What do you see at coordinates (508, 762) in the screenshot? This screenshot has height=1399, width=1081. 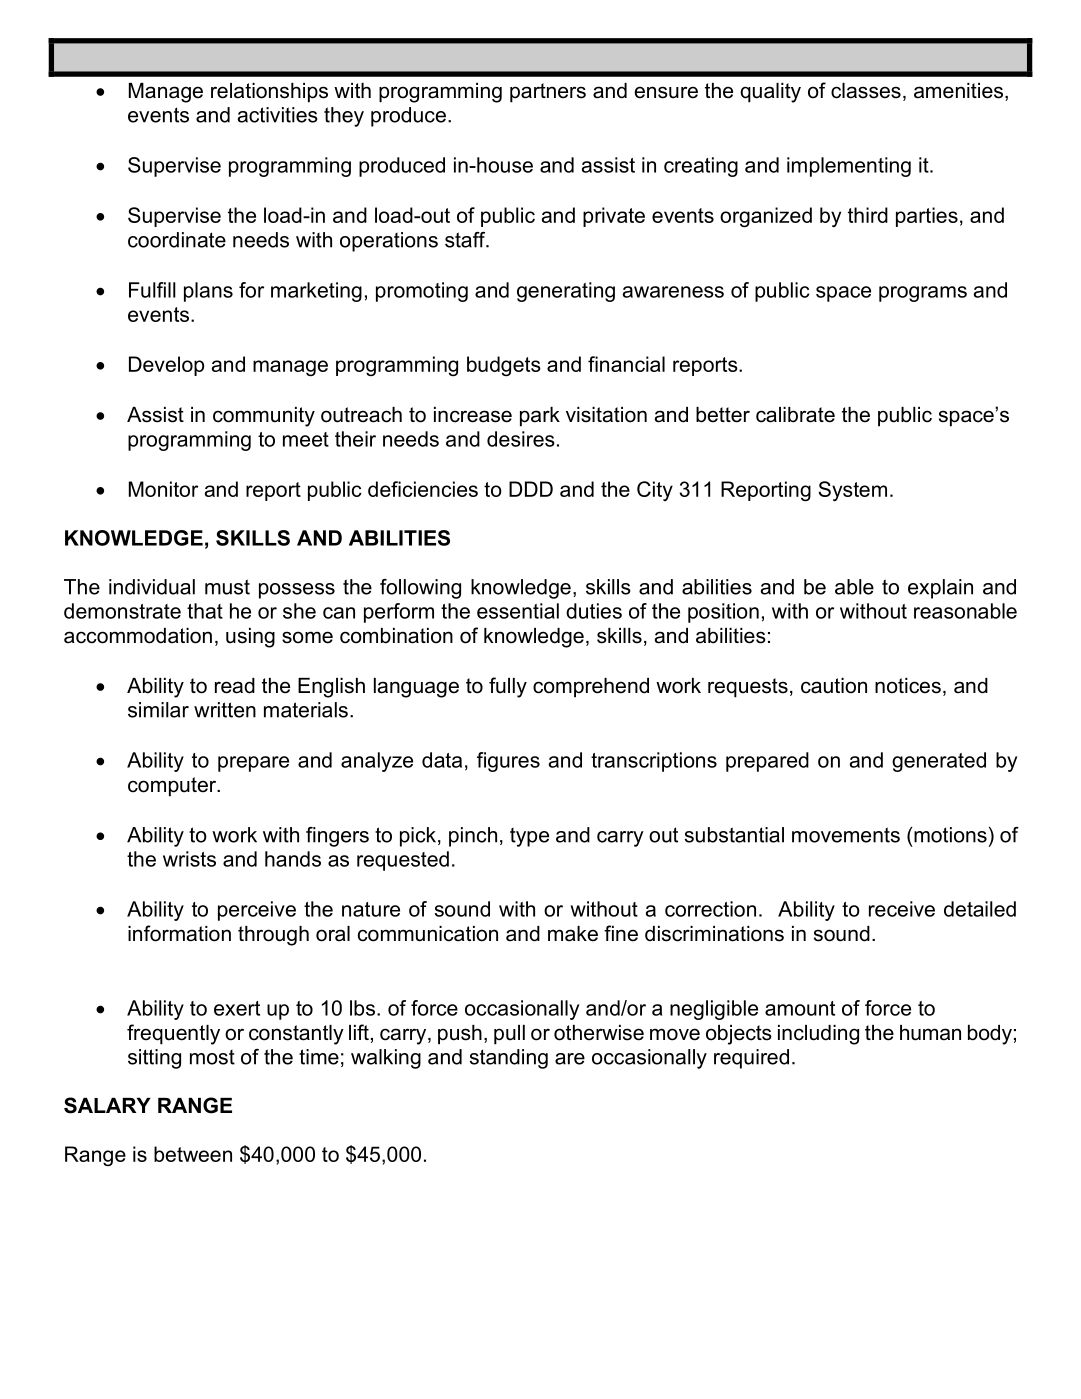 I see `figures` at bounding box center [508, 762].
